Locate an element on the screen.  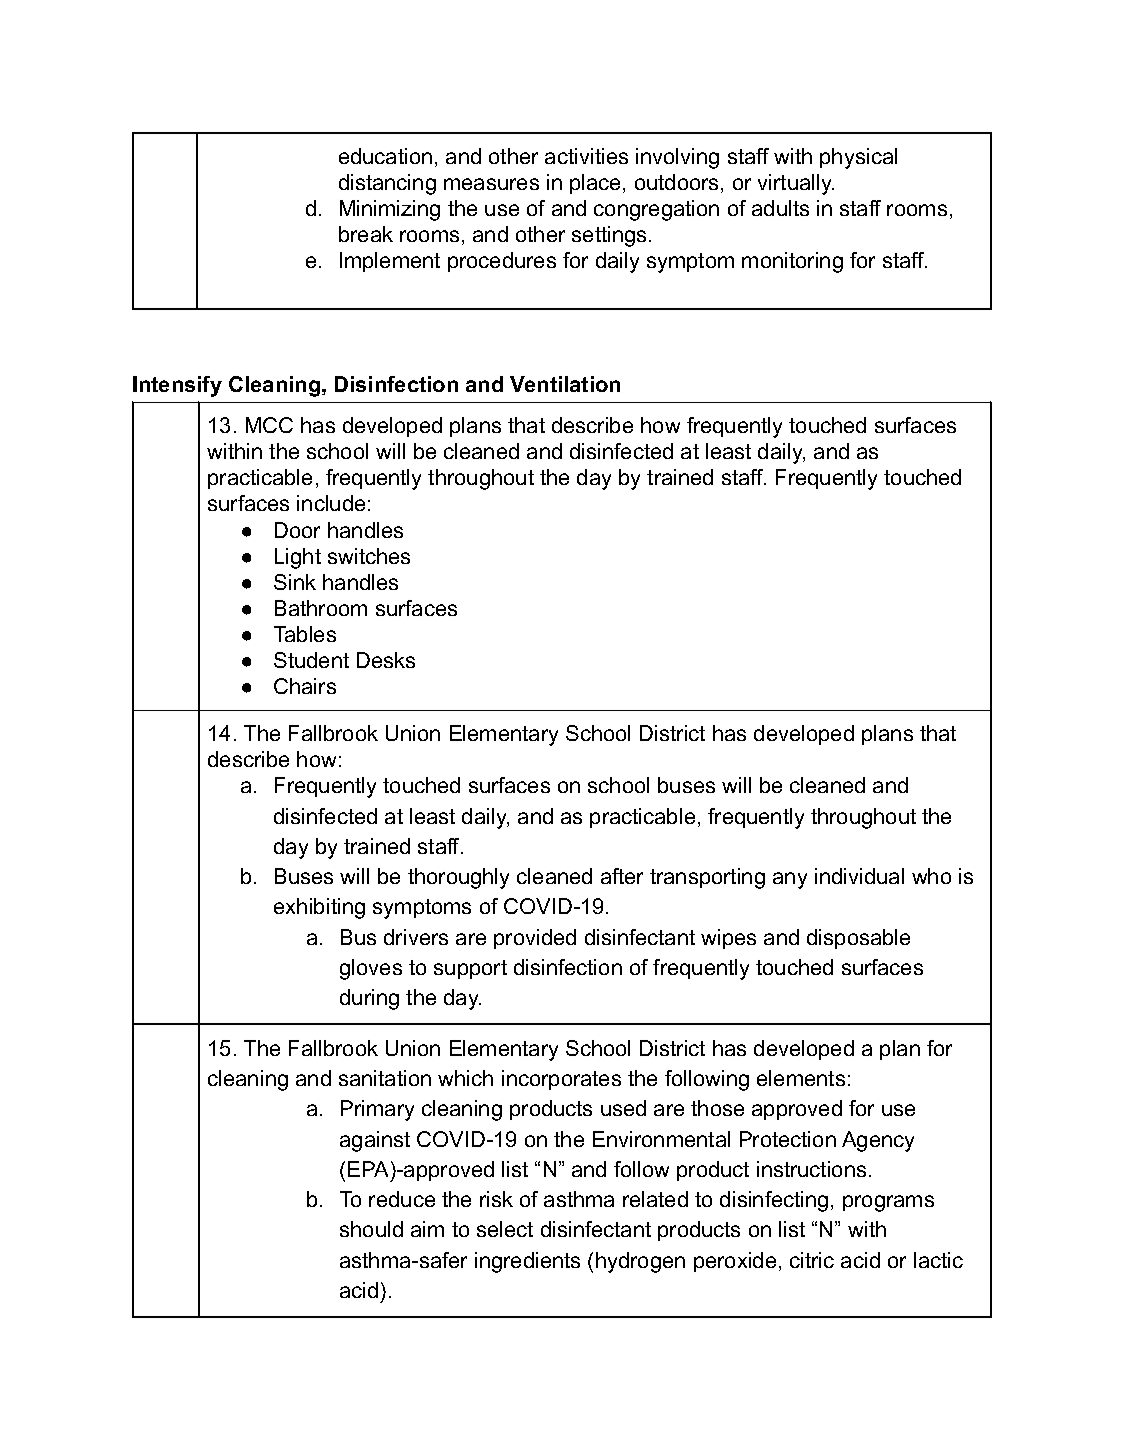
physical is located at coordinates (858, 158).
